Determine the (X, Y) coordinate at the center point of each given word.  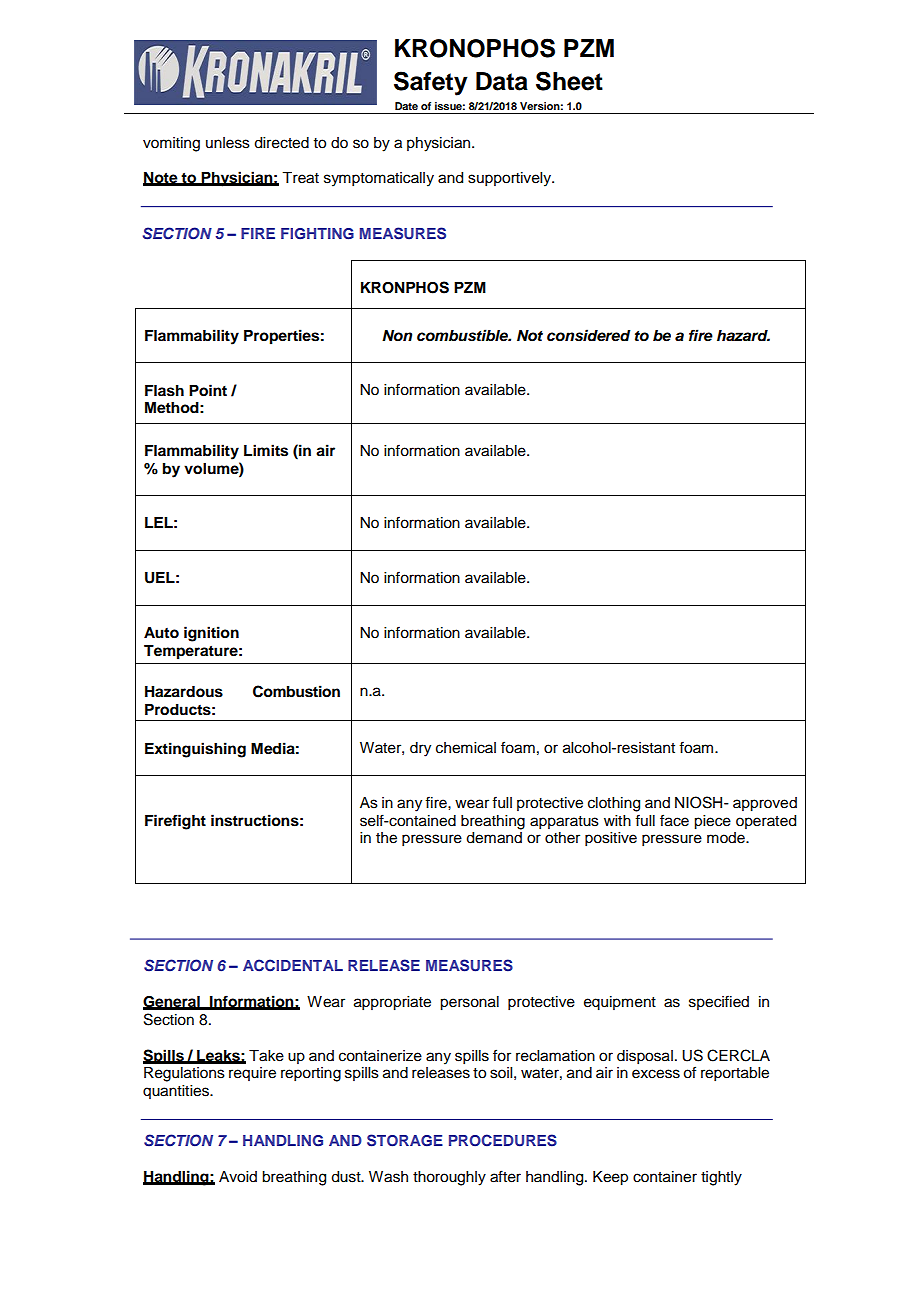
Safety (431, 83)
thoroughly (449, 1178)
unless (228, 143)
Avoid (238, 1177)
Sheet (569, 81)
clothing (614, 804)
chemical (466, 748)
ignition (211, 634)
